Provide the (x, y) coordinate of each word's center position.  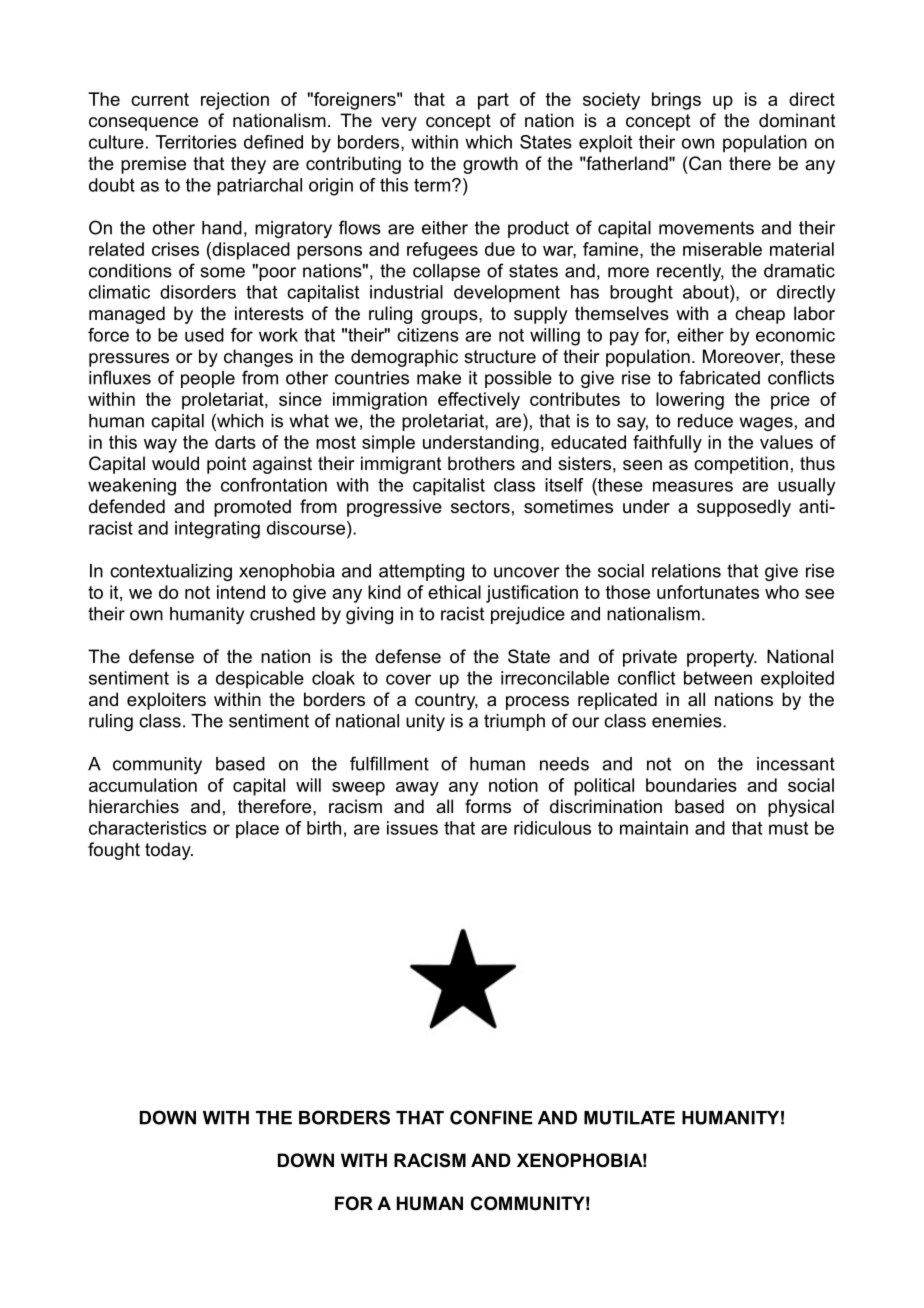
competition (741, 465)
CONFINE (491, 1117)
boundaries (691, 785)
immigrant (401, 465)
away (417, 789)
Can (704, 163)
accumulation (143, 785)
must (788, 828)
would (175, 463)
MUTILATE (629, 1118)
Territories (196, 142)
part (493, 101)
